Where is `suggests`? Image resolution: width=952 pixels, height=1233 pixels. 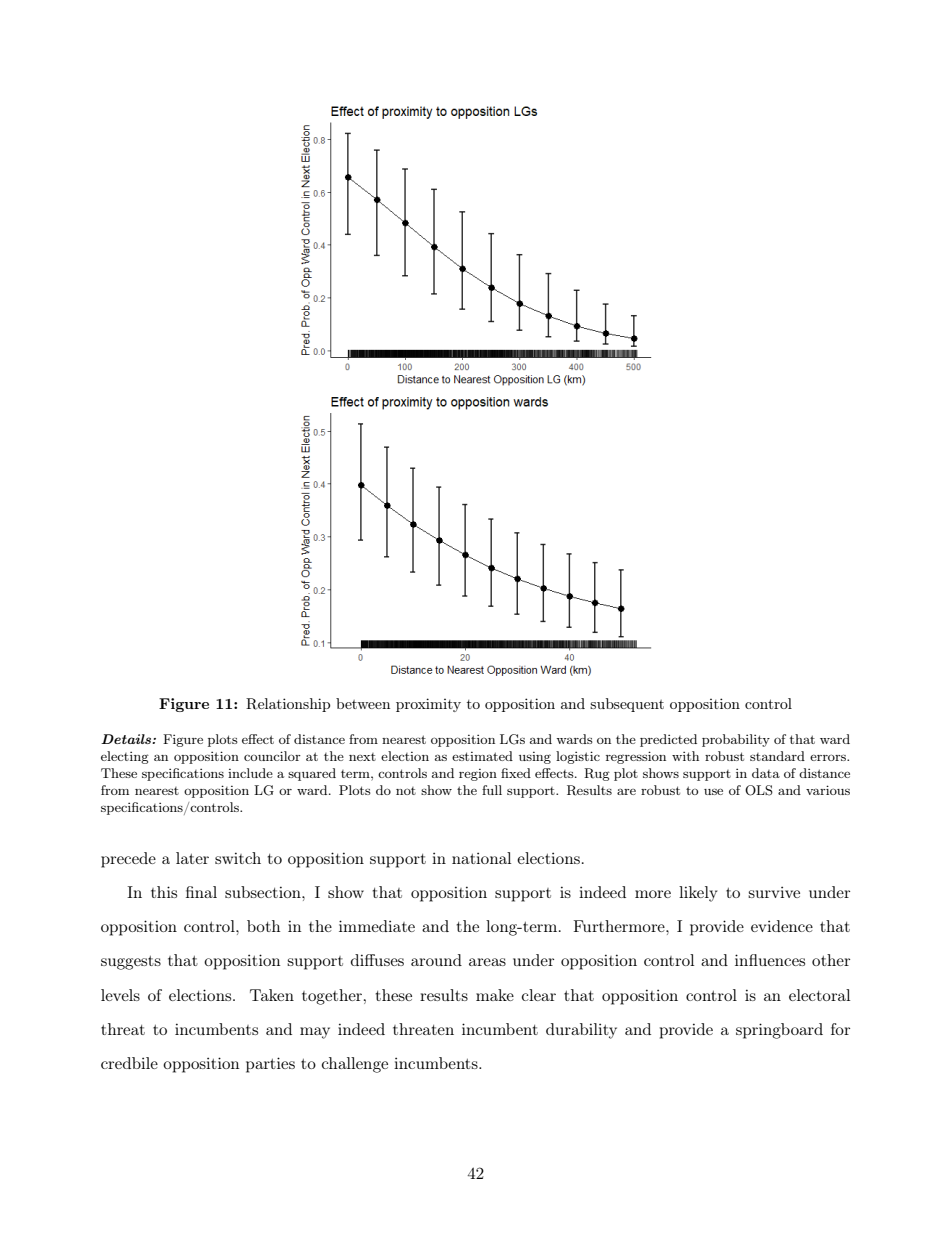 suggests is located at coordinates (131, 962).
